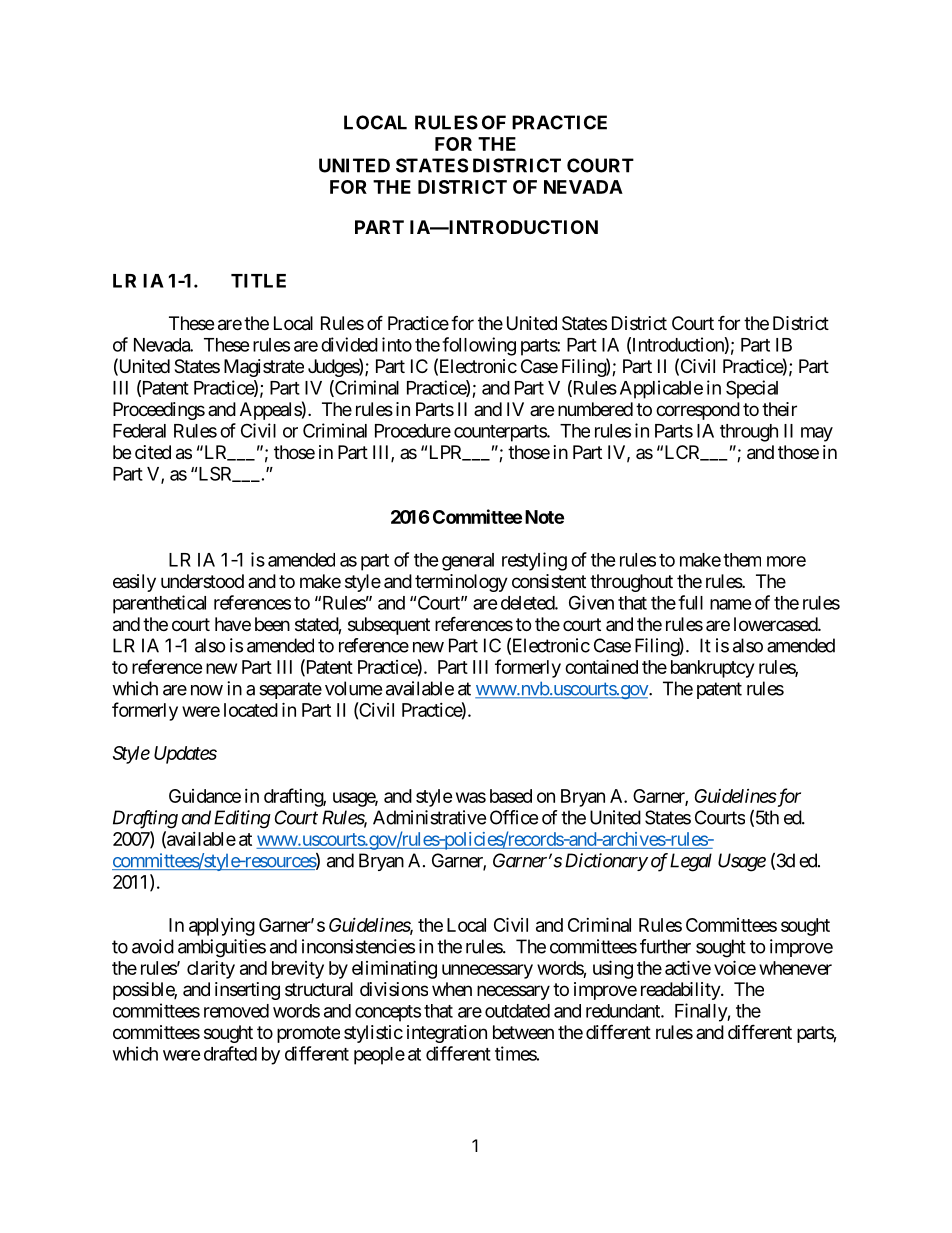  What do you see at coordinates (624, 1011) in the screenshot?
I see `redundant` at bounding box center [624, 1011].
